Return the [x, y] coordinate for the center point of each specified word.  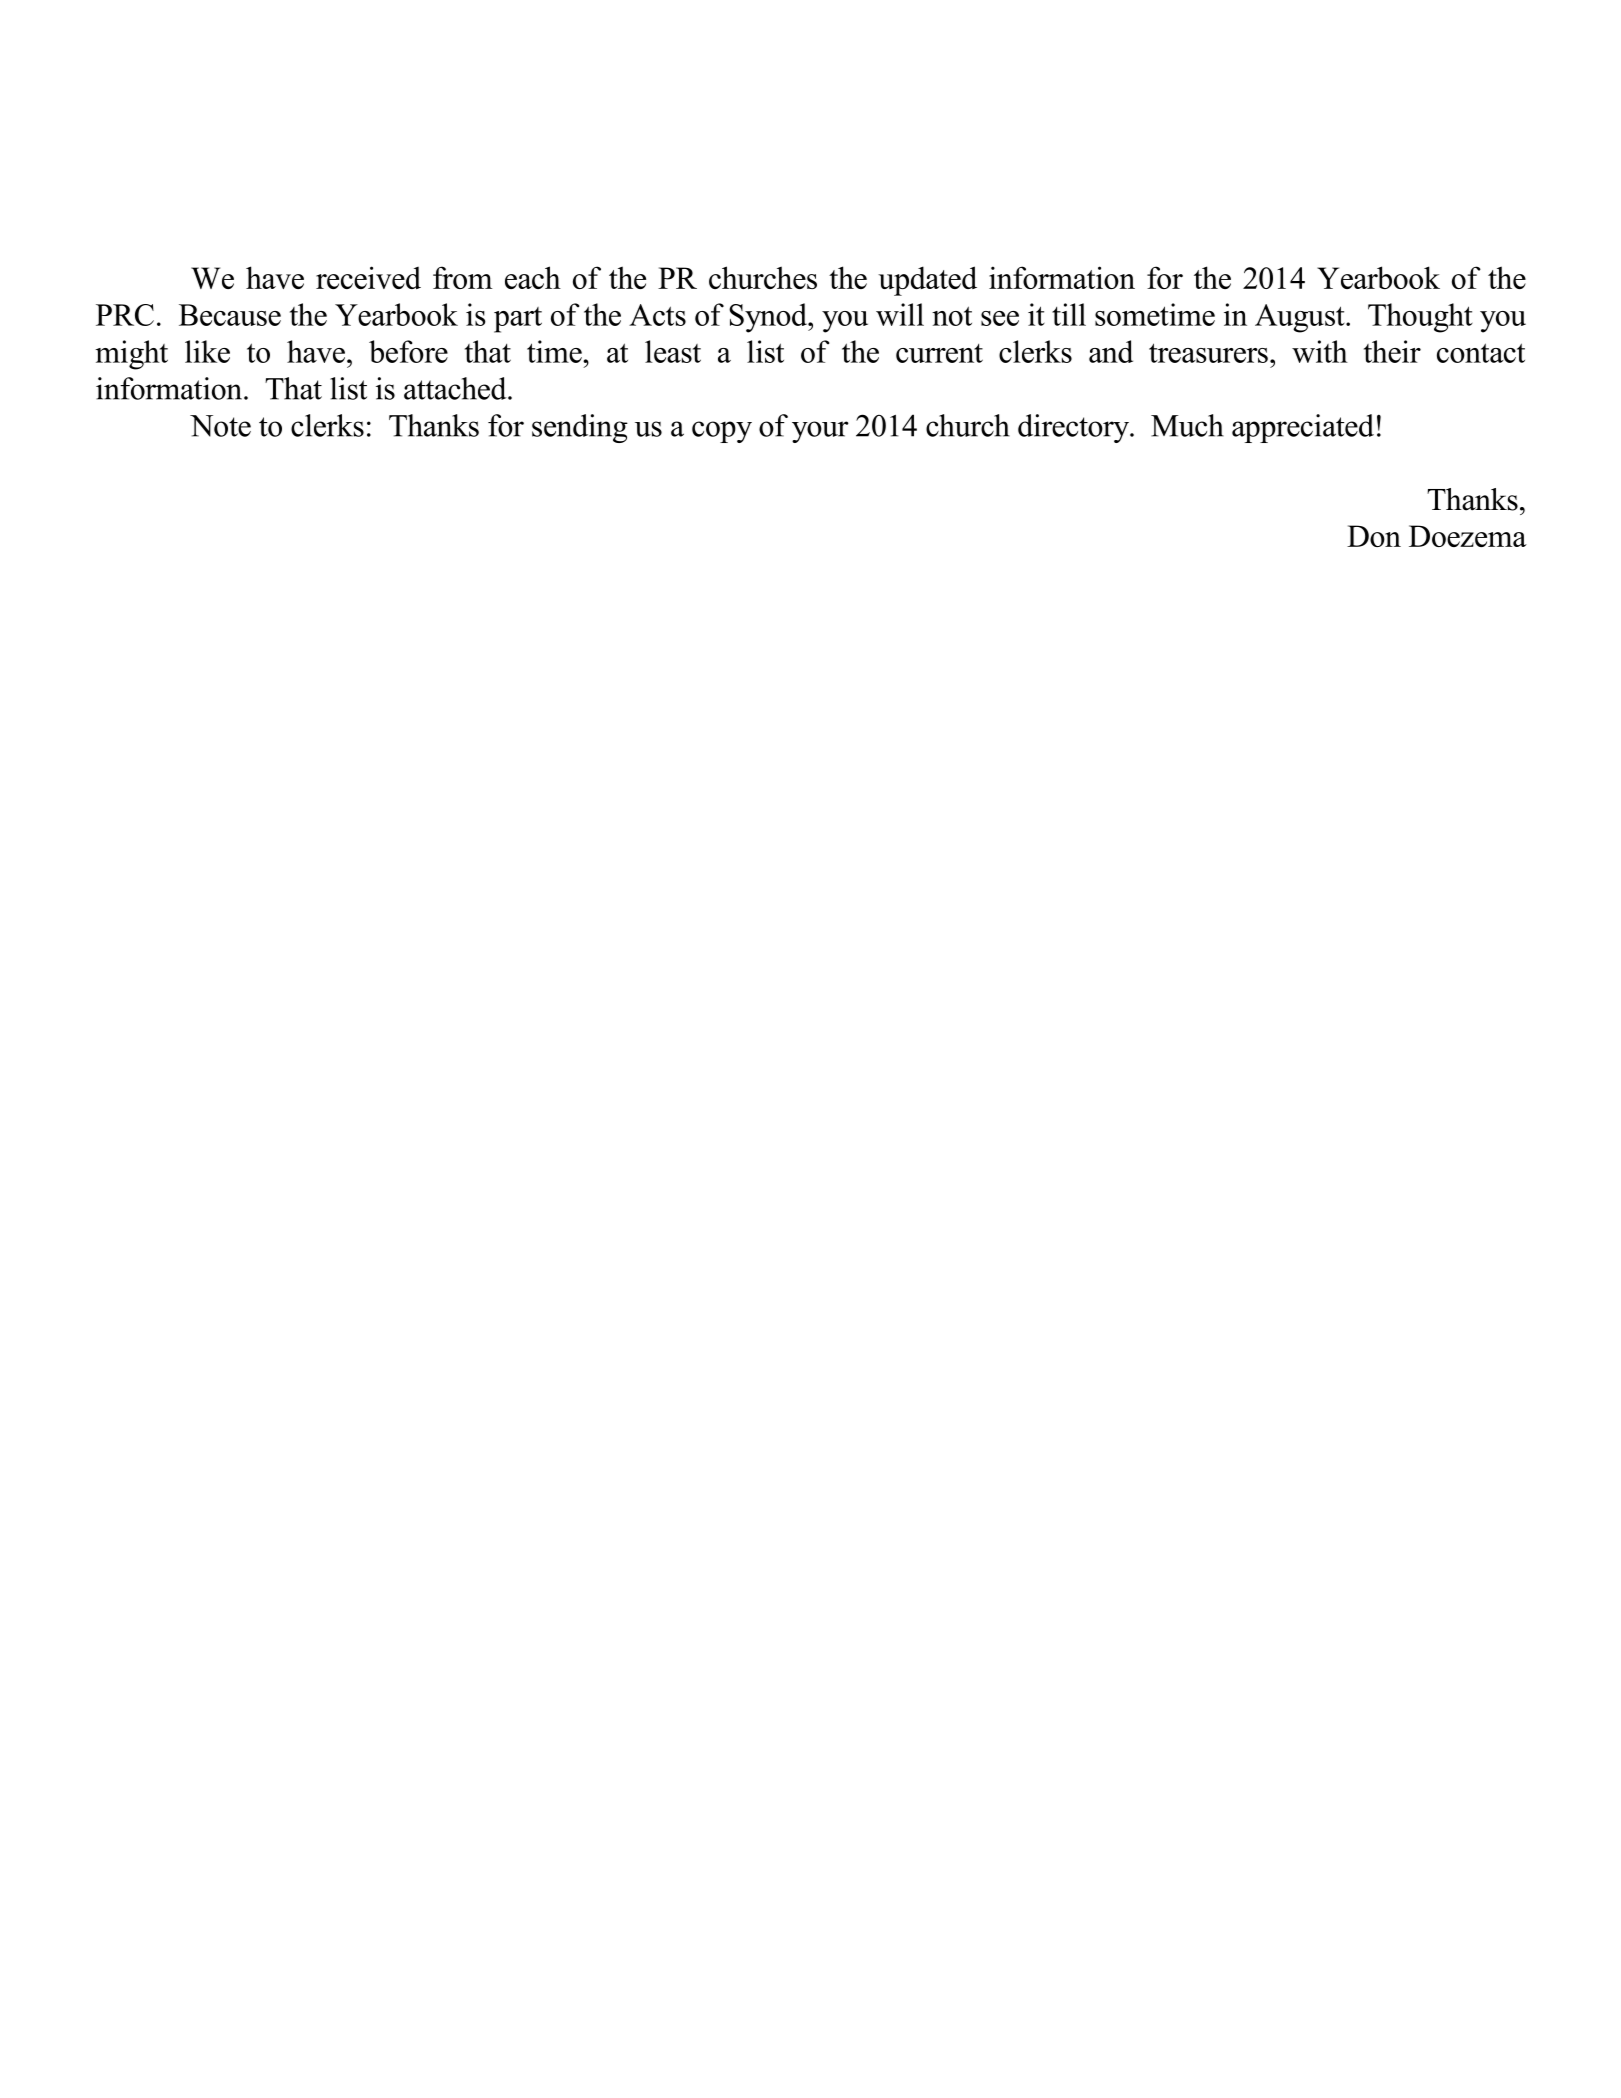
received [368, 277]
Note [220, 426]
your [820, 432]
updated [927, 281]
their [1392, 351]
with [1320, 351]
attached [456, 388]
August [1301, 318]
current [939, 353]
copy [722, 432]
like [207, 351]
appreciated [1303, 428]
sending [580, 428]
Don [1374, 536]
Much [1187, 425]
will [900, 314]
